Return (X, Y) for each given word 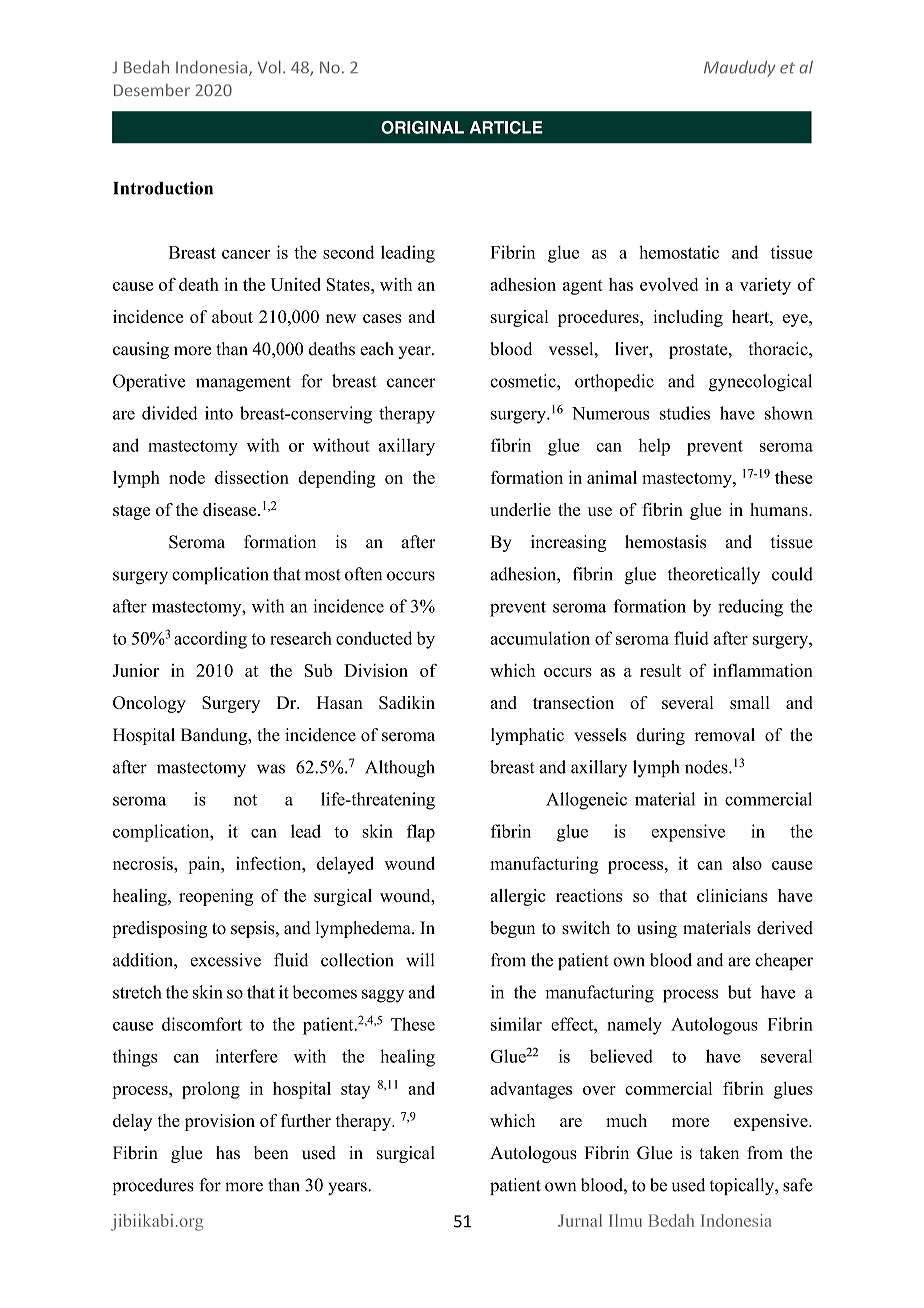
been (271, 1153)
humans (780, 509)
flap (421, 833)
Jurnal (580, 1220)
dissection (252, 477)
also (747, 863)
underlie (520, 509)
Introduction (163, 188)
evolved (669, 284)
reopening (216, 897)
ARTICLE (506, 127)
